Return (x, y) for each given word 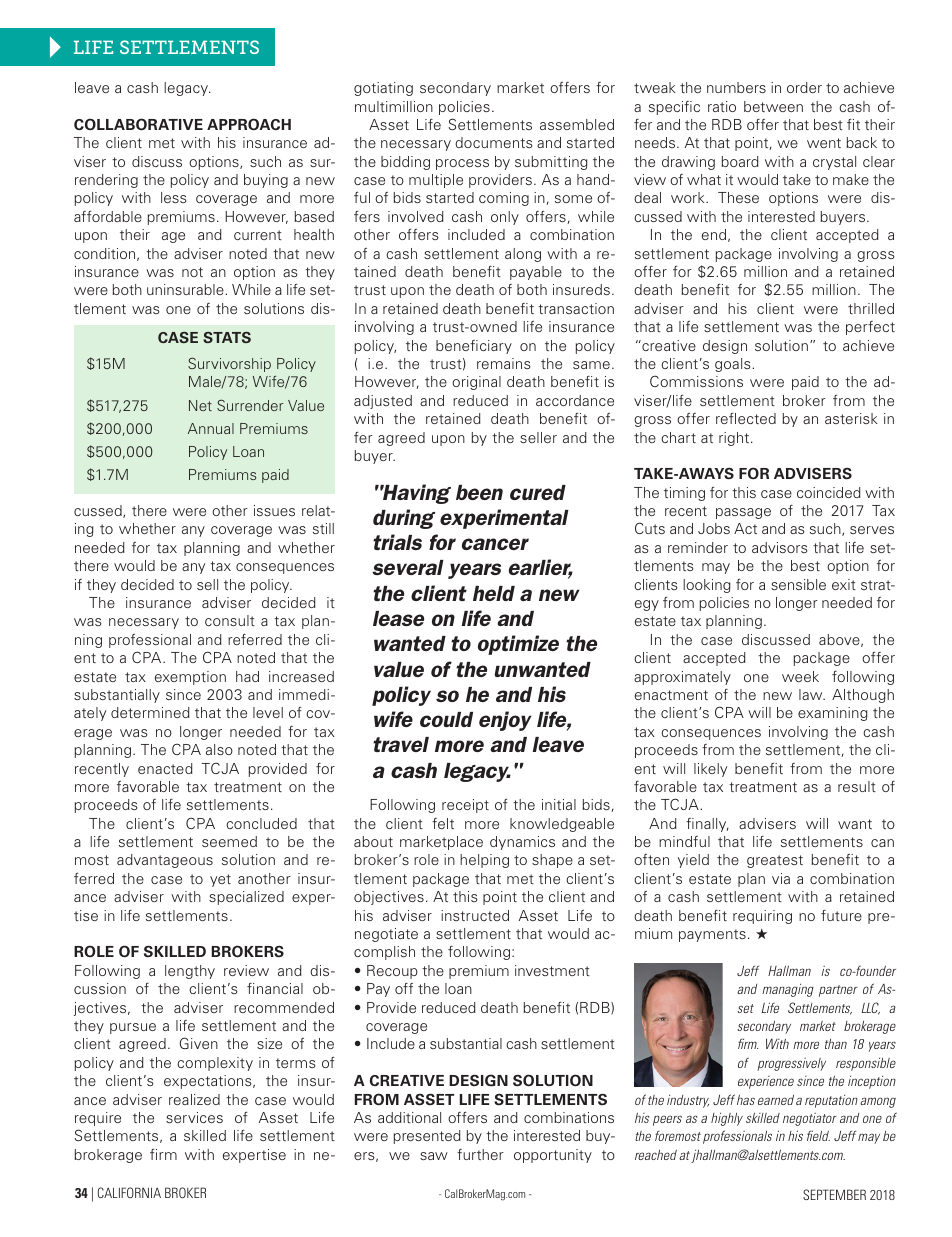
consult (230, 620)
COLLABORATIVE (138, 124)
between (773, 106)
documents (494, 142)
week (800, 676)
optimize (518, 645)
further (480, 1154)
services (194, 1117)
